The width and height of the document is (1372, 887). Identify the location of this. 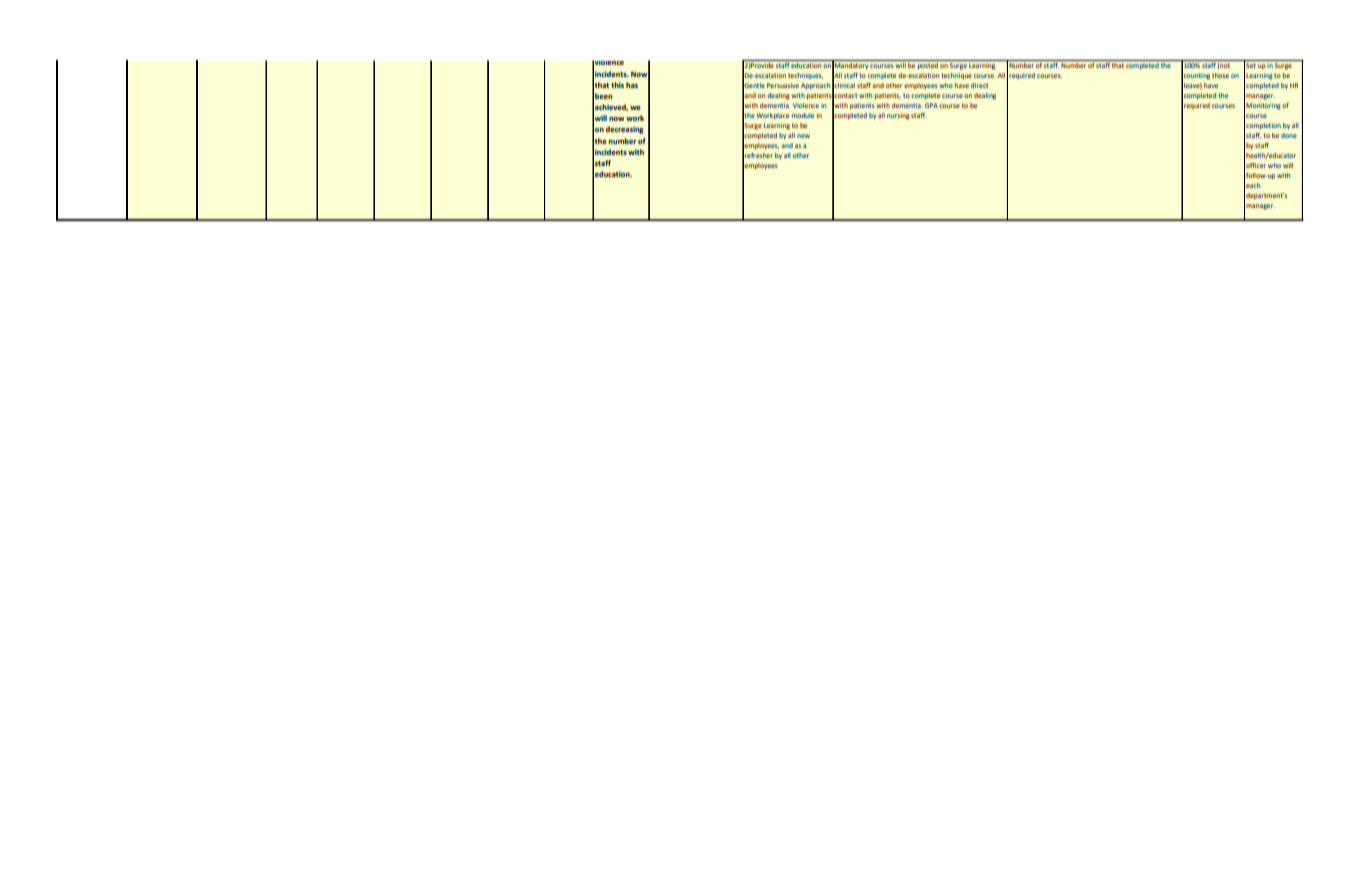
(617, 85).
